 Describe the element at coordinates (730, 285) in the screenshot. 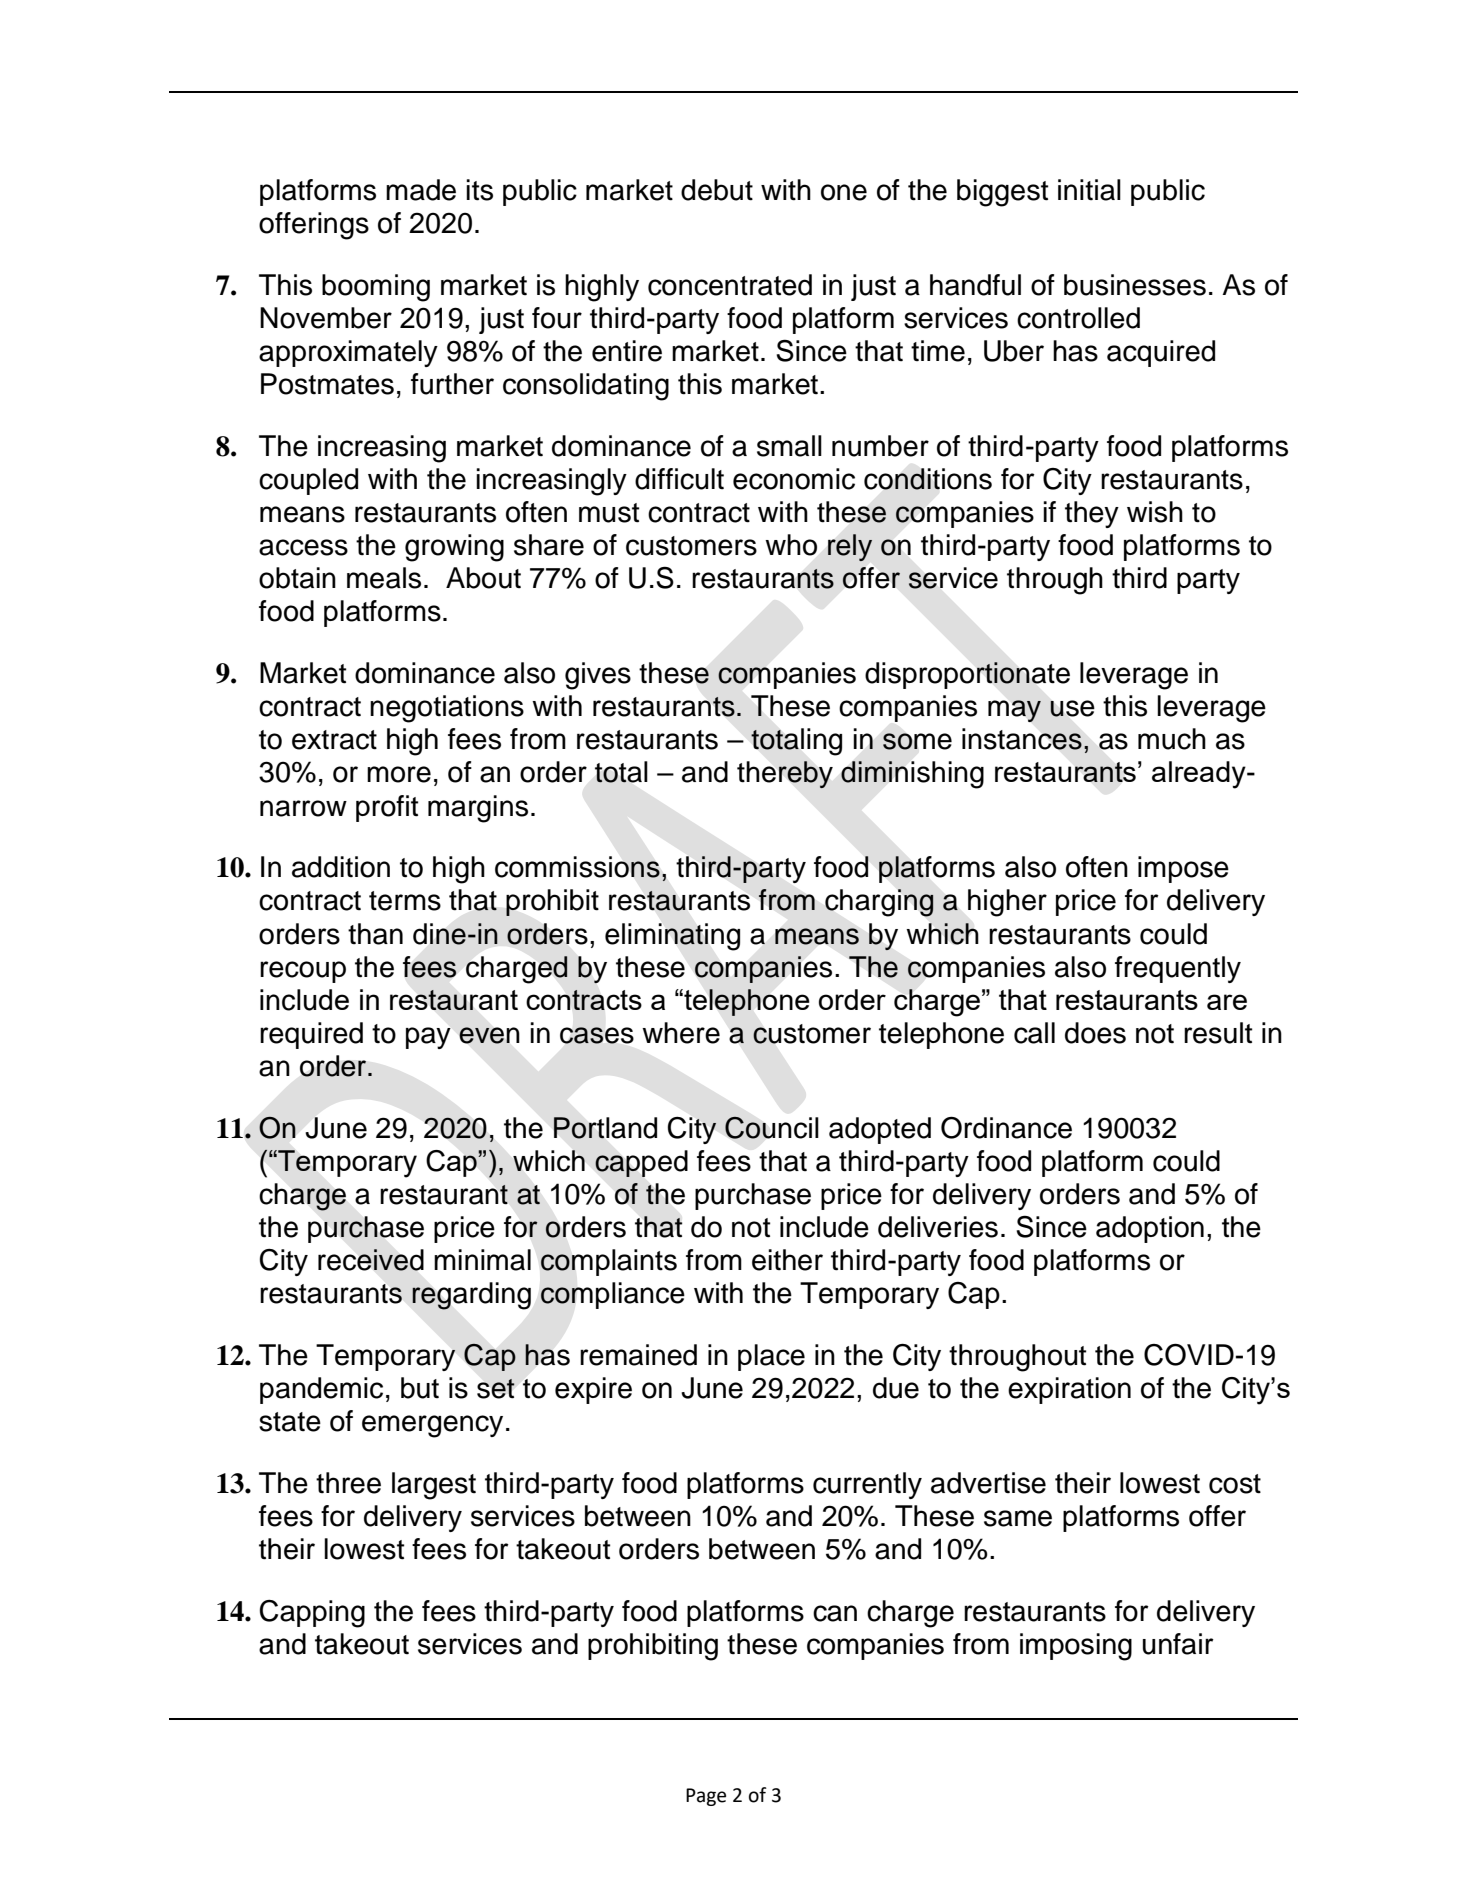

I see `concentrated` at that location.
